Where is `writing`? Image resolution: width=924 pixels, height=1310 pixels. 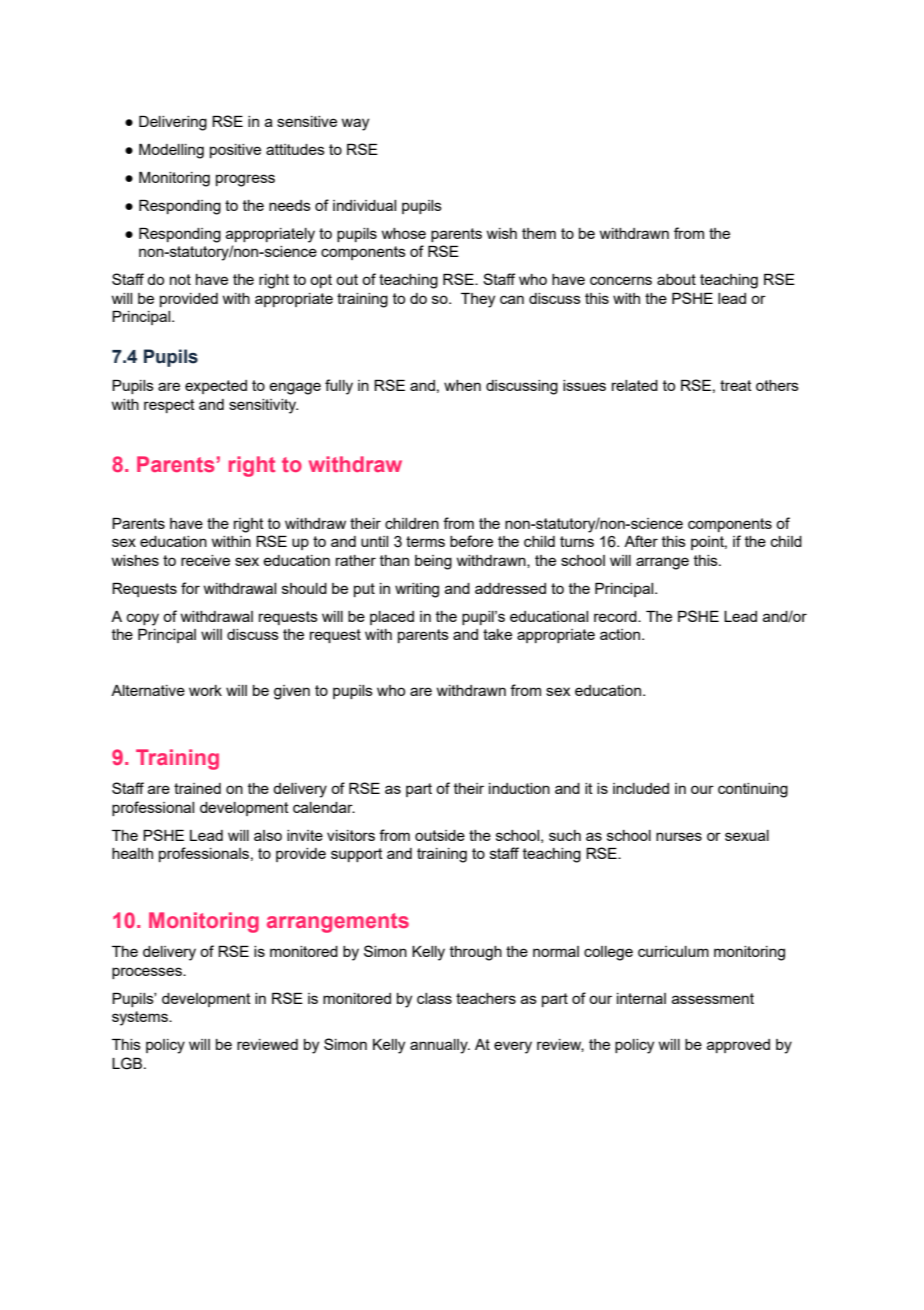 writing is located at coordinates (417, 590).
